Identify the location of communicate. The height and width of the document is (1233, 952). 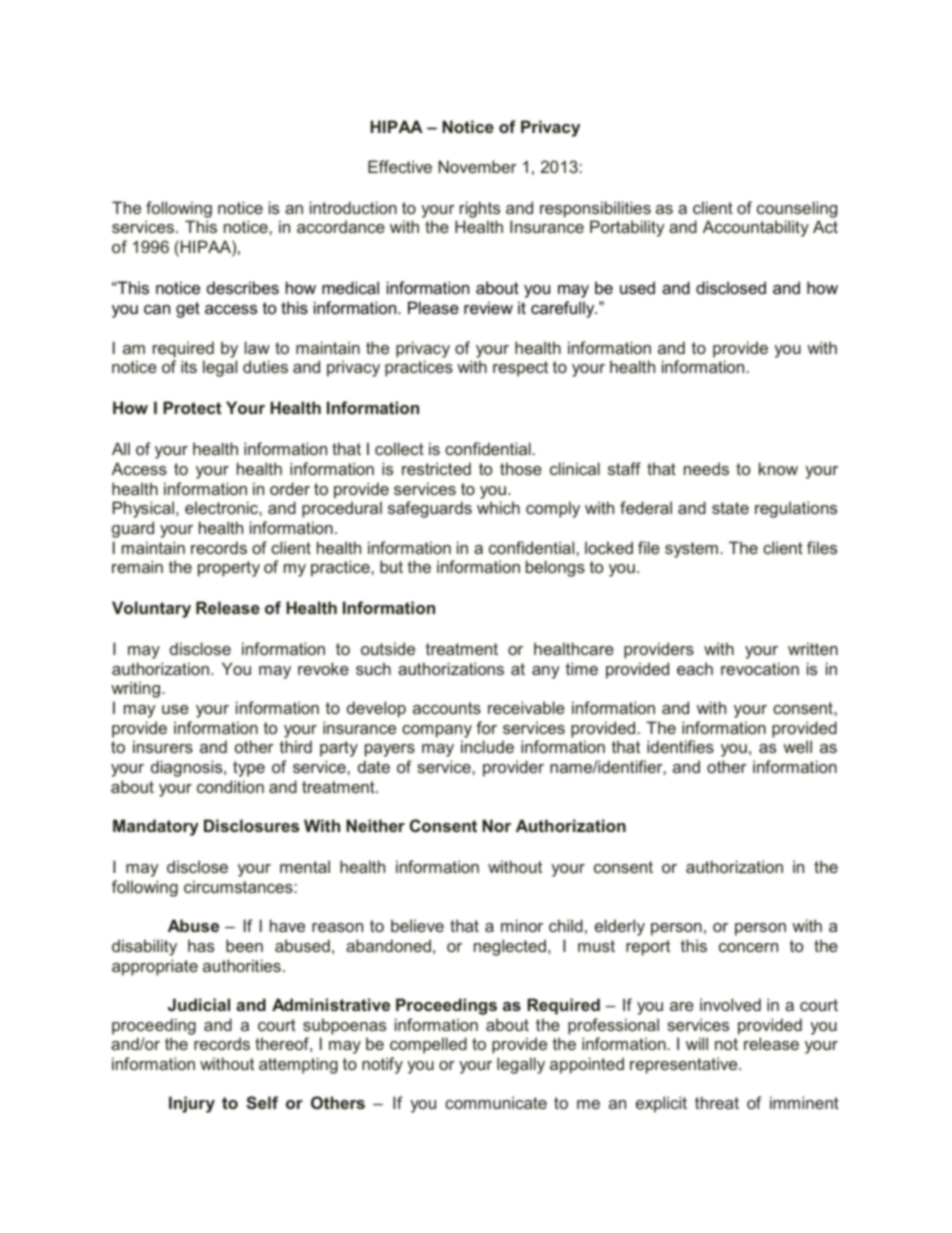
(496, 1102).
